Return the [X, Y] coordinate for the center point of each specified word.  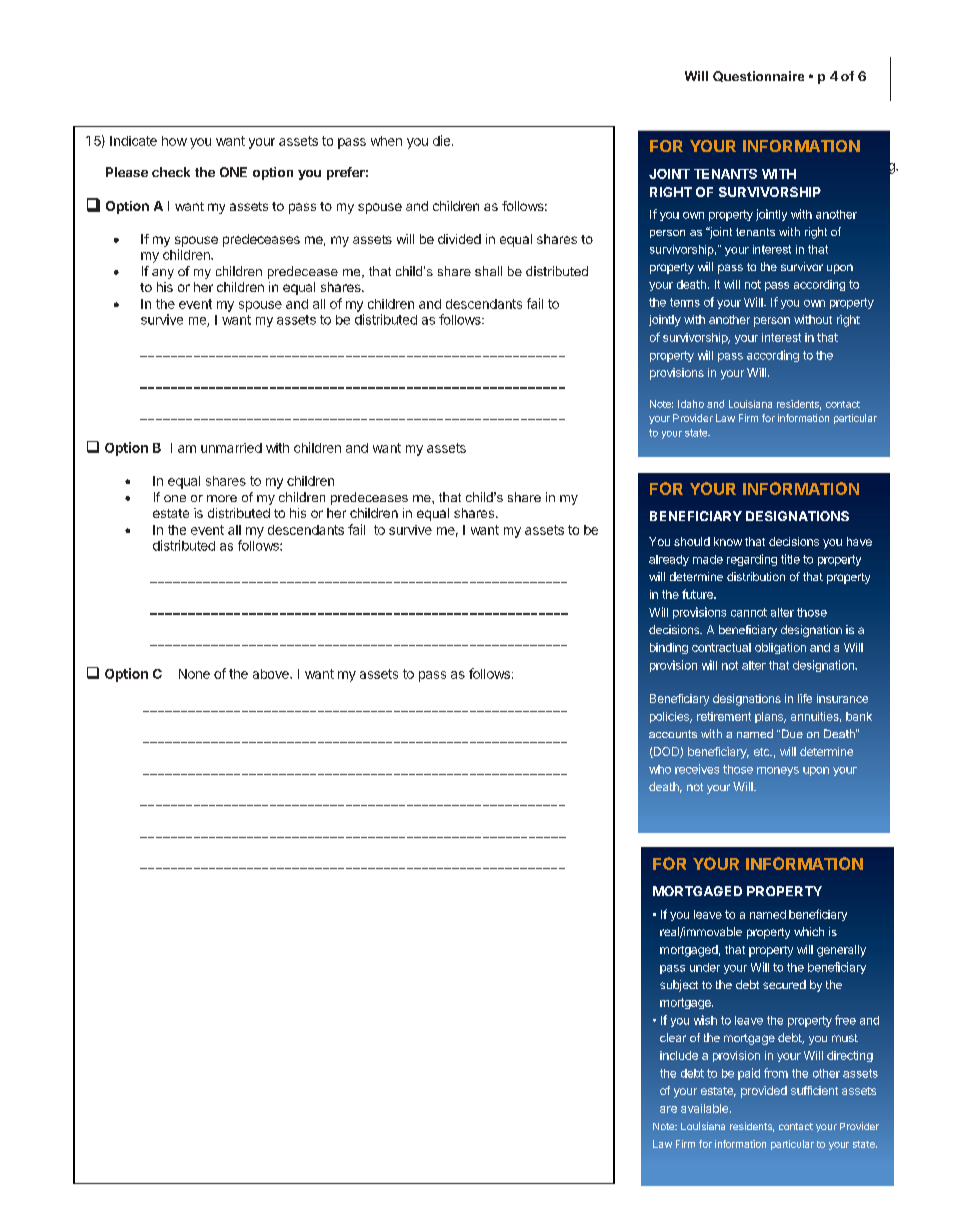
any [163, 274]
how [174, 141]
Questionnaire [758, 76]
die [441, 140]
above [272, 674]
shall [488, 271]
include [679, 1055]
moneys [778, 771]
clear [673, 1037]
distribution [756, 576]
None [194, 674]
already [669, 560]
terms [685, 302]
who [660, 769]
